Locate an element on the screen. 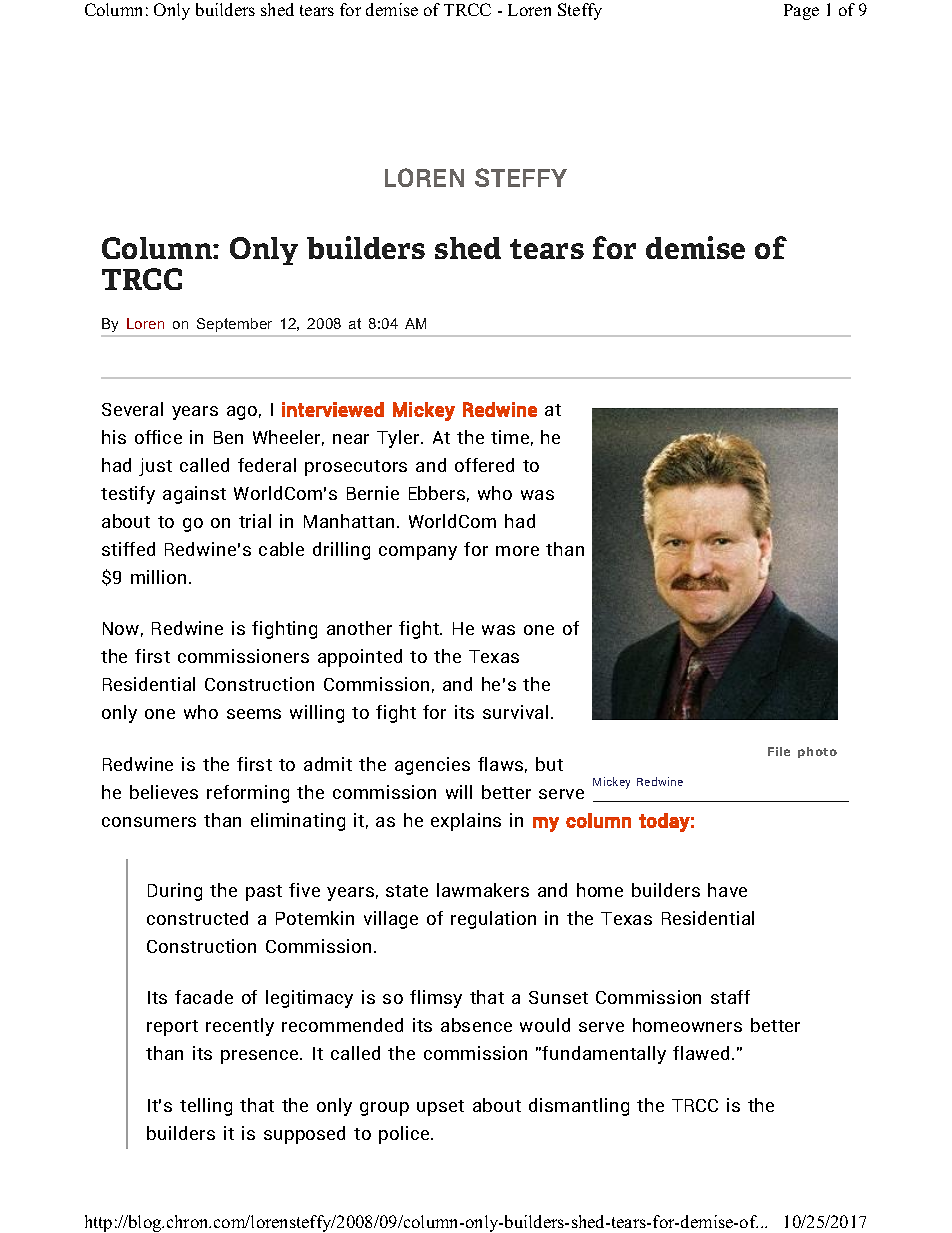  flawed is located at coordinates (701, 1053).
